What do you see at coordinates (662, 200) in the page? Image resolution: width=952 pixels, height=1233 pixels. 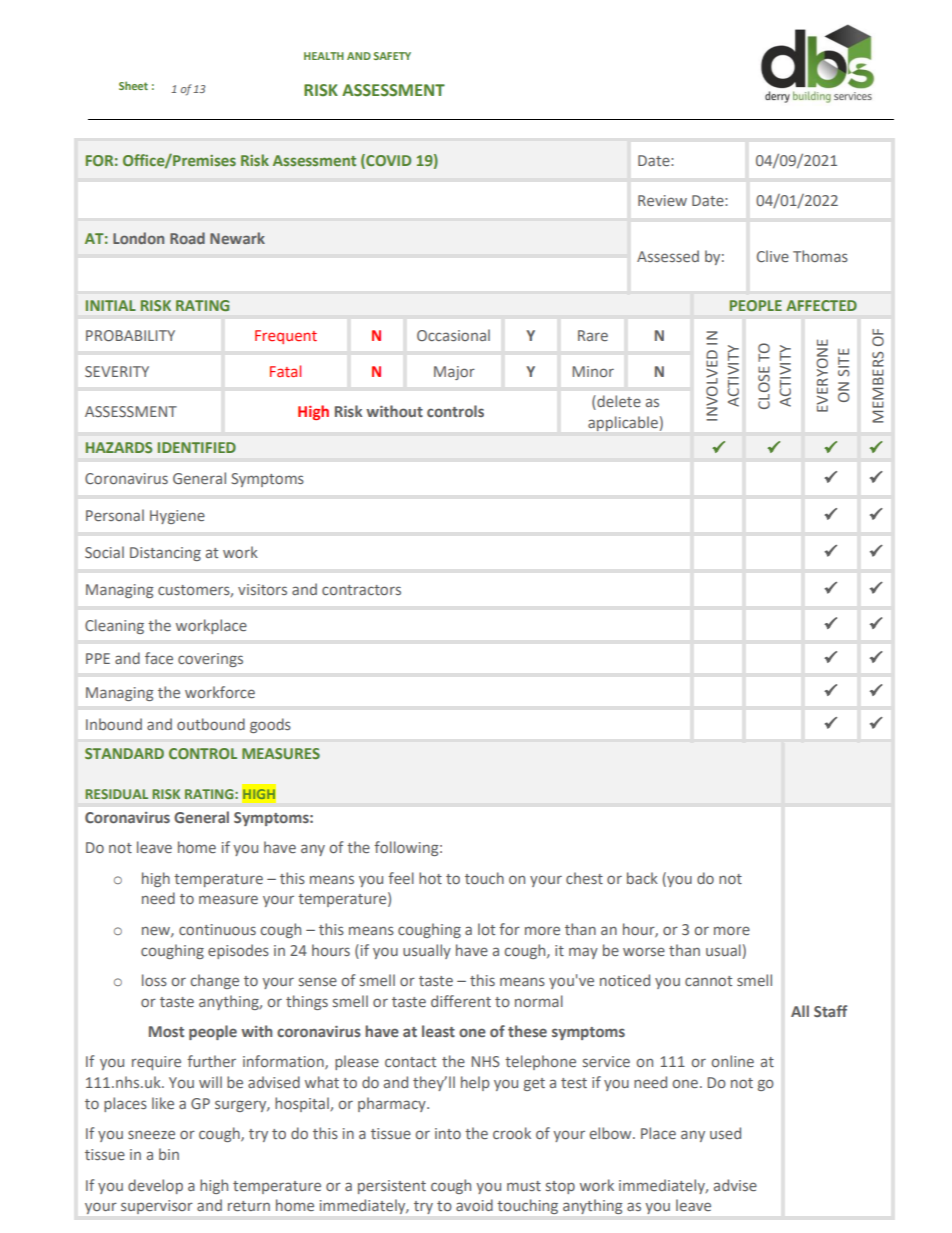 I see `Review` at bounding box center [662, 200].
